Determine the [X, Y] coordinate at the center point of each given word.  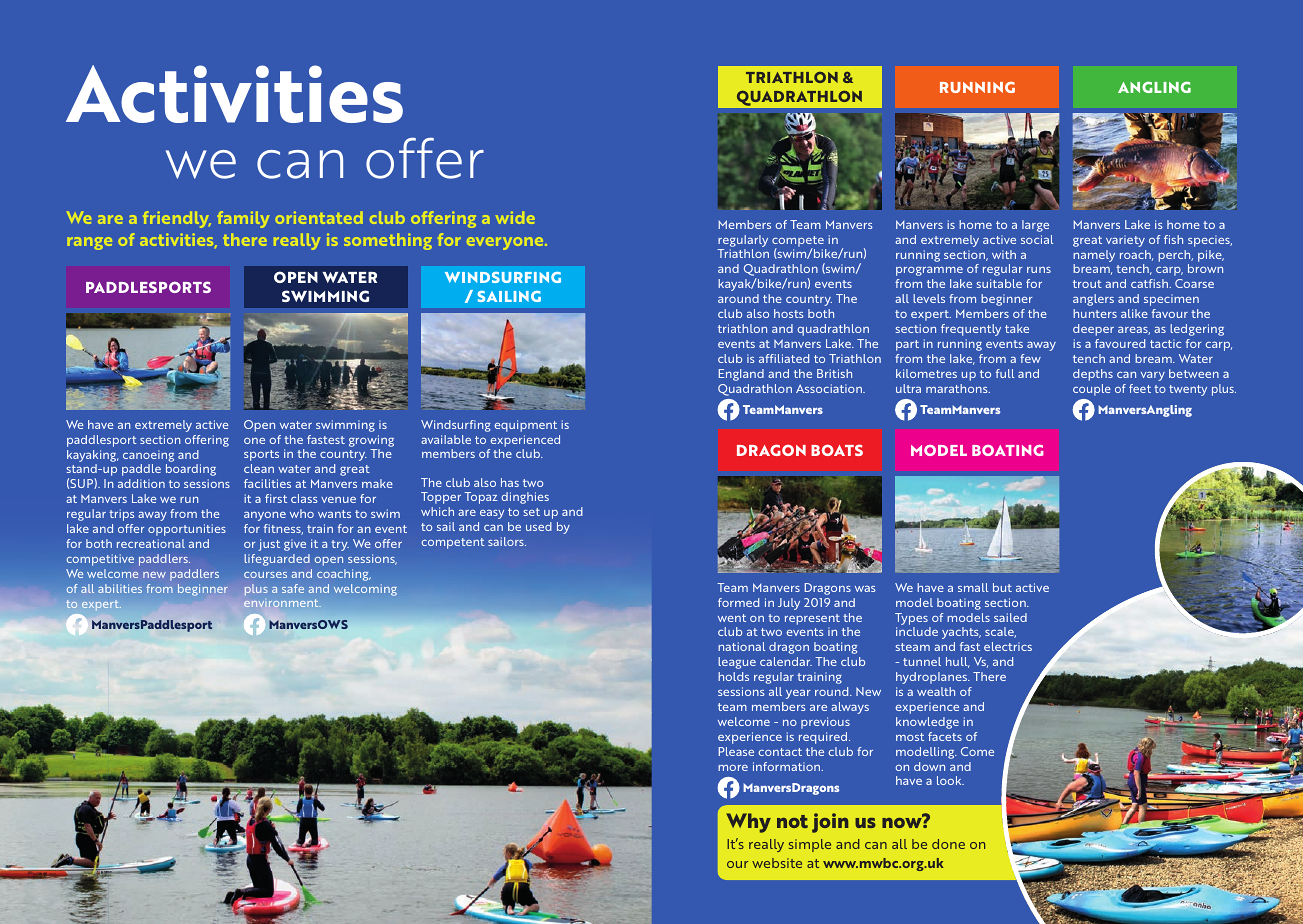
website [777, 863]
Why [748, 823]
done [948, 844]
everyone [506, 243]
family [243, 219]
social [1037, 239]
